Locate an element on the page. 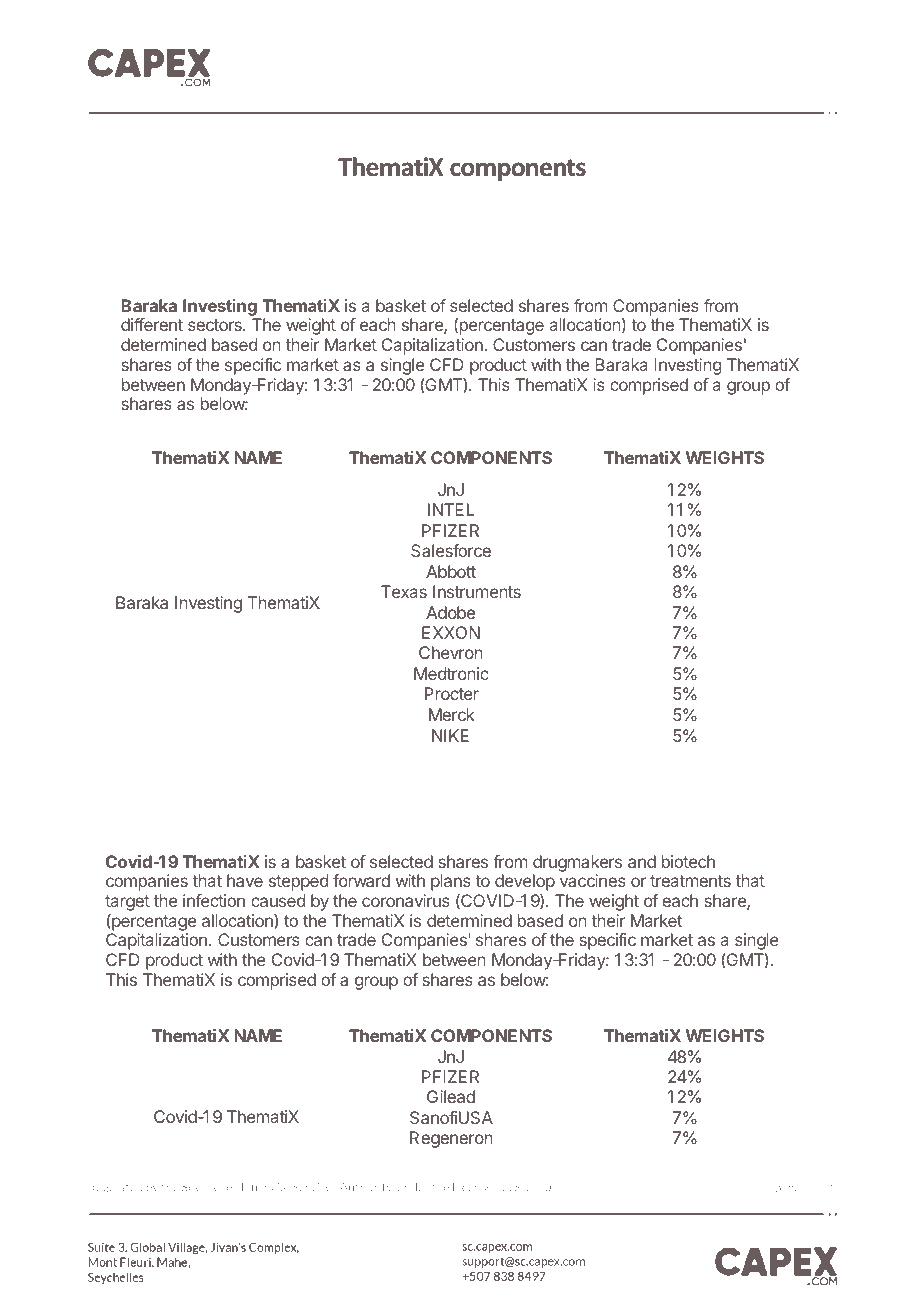 The width and height of the image is (924, 1309). vaccines is located at coordinates (593, 880).
